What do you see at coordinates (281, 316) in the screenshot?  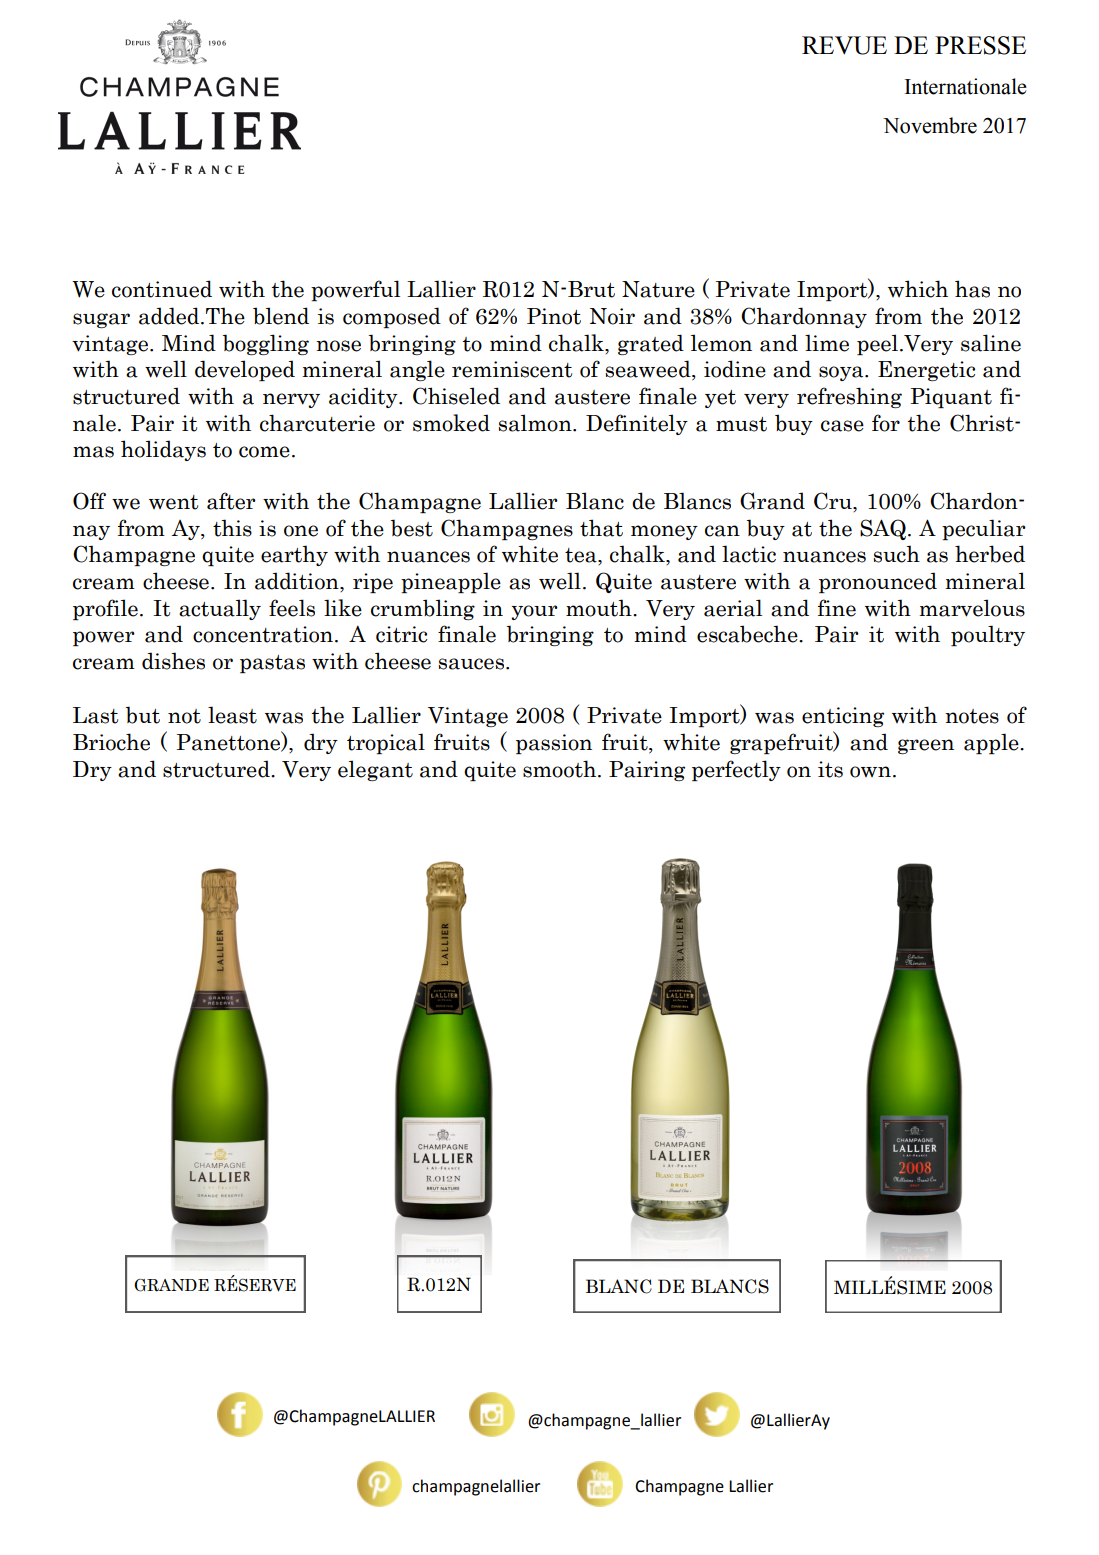 I see `blend` at bounding box center [281, 316].
